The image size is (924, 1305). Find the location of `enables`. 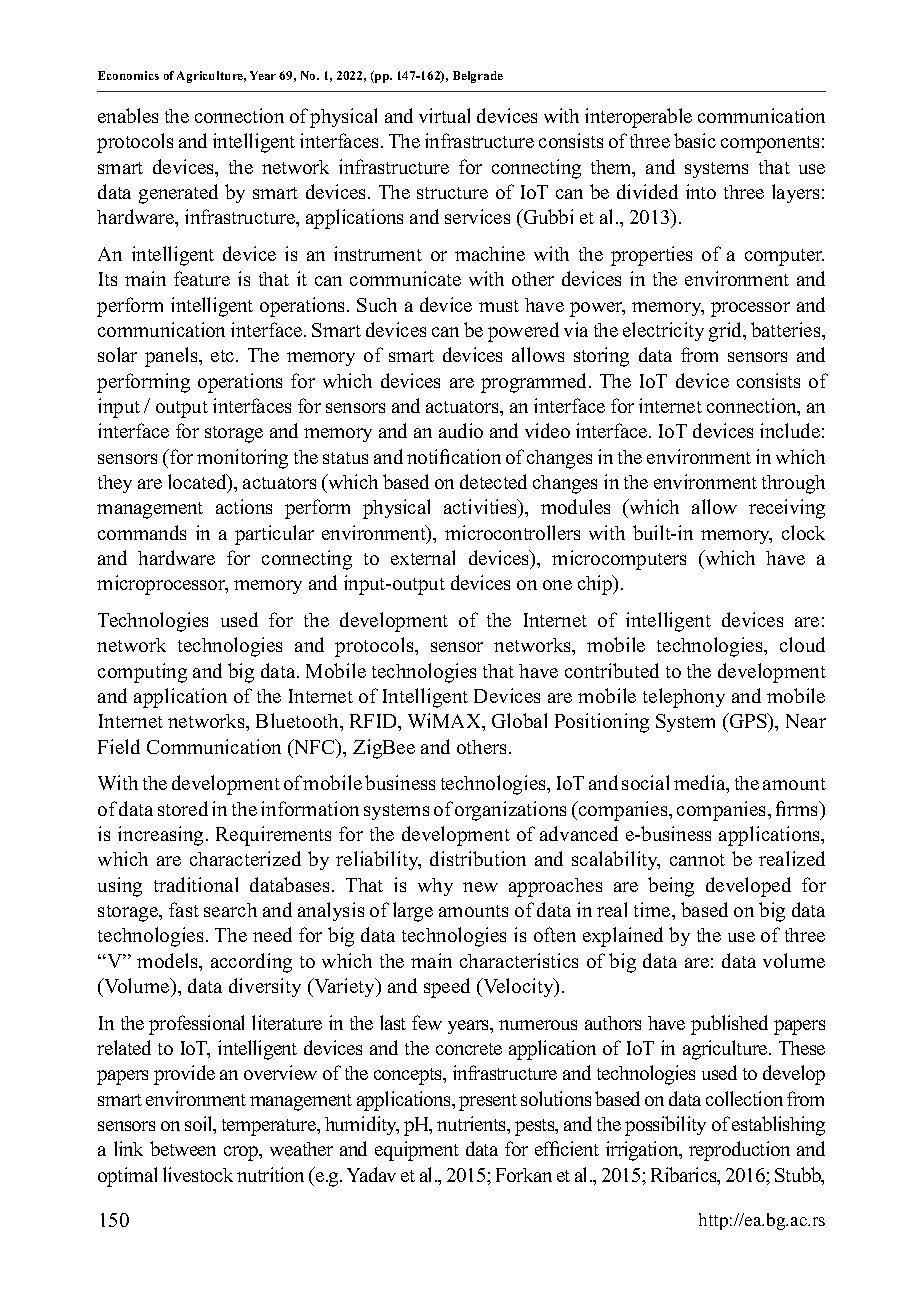

enables is located at coordinates (128, 115).
